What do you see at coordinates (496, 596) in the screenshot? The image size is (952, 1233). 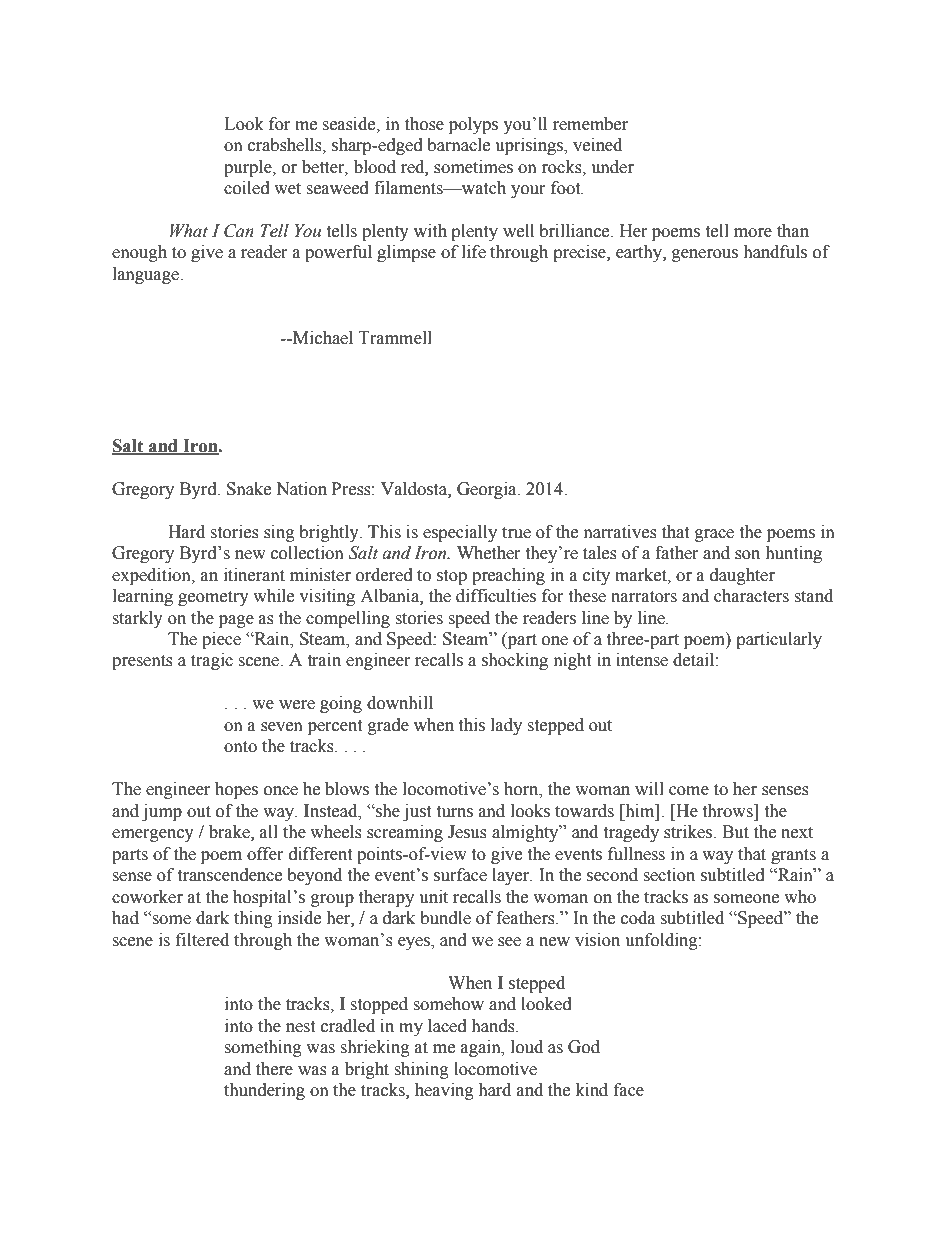 I see `difficulties` at bounding box center [496, 596].
